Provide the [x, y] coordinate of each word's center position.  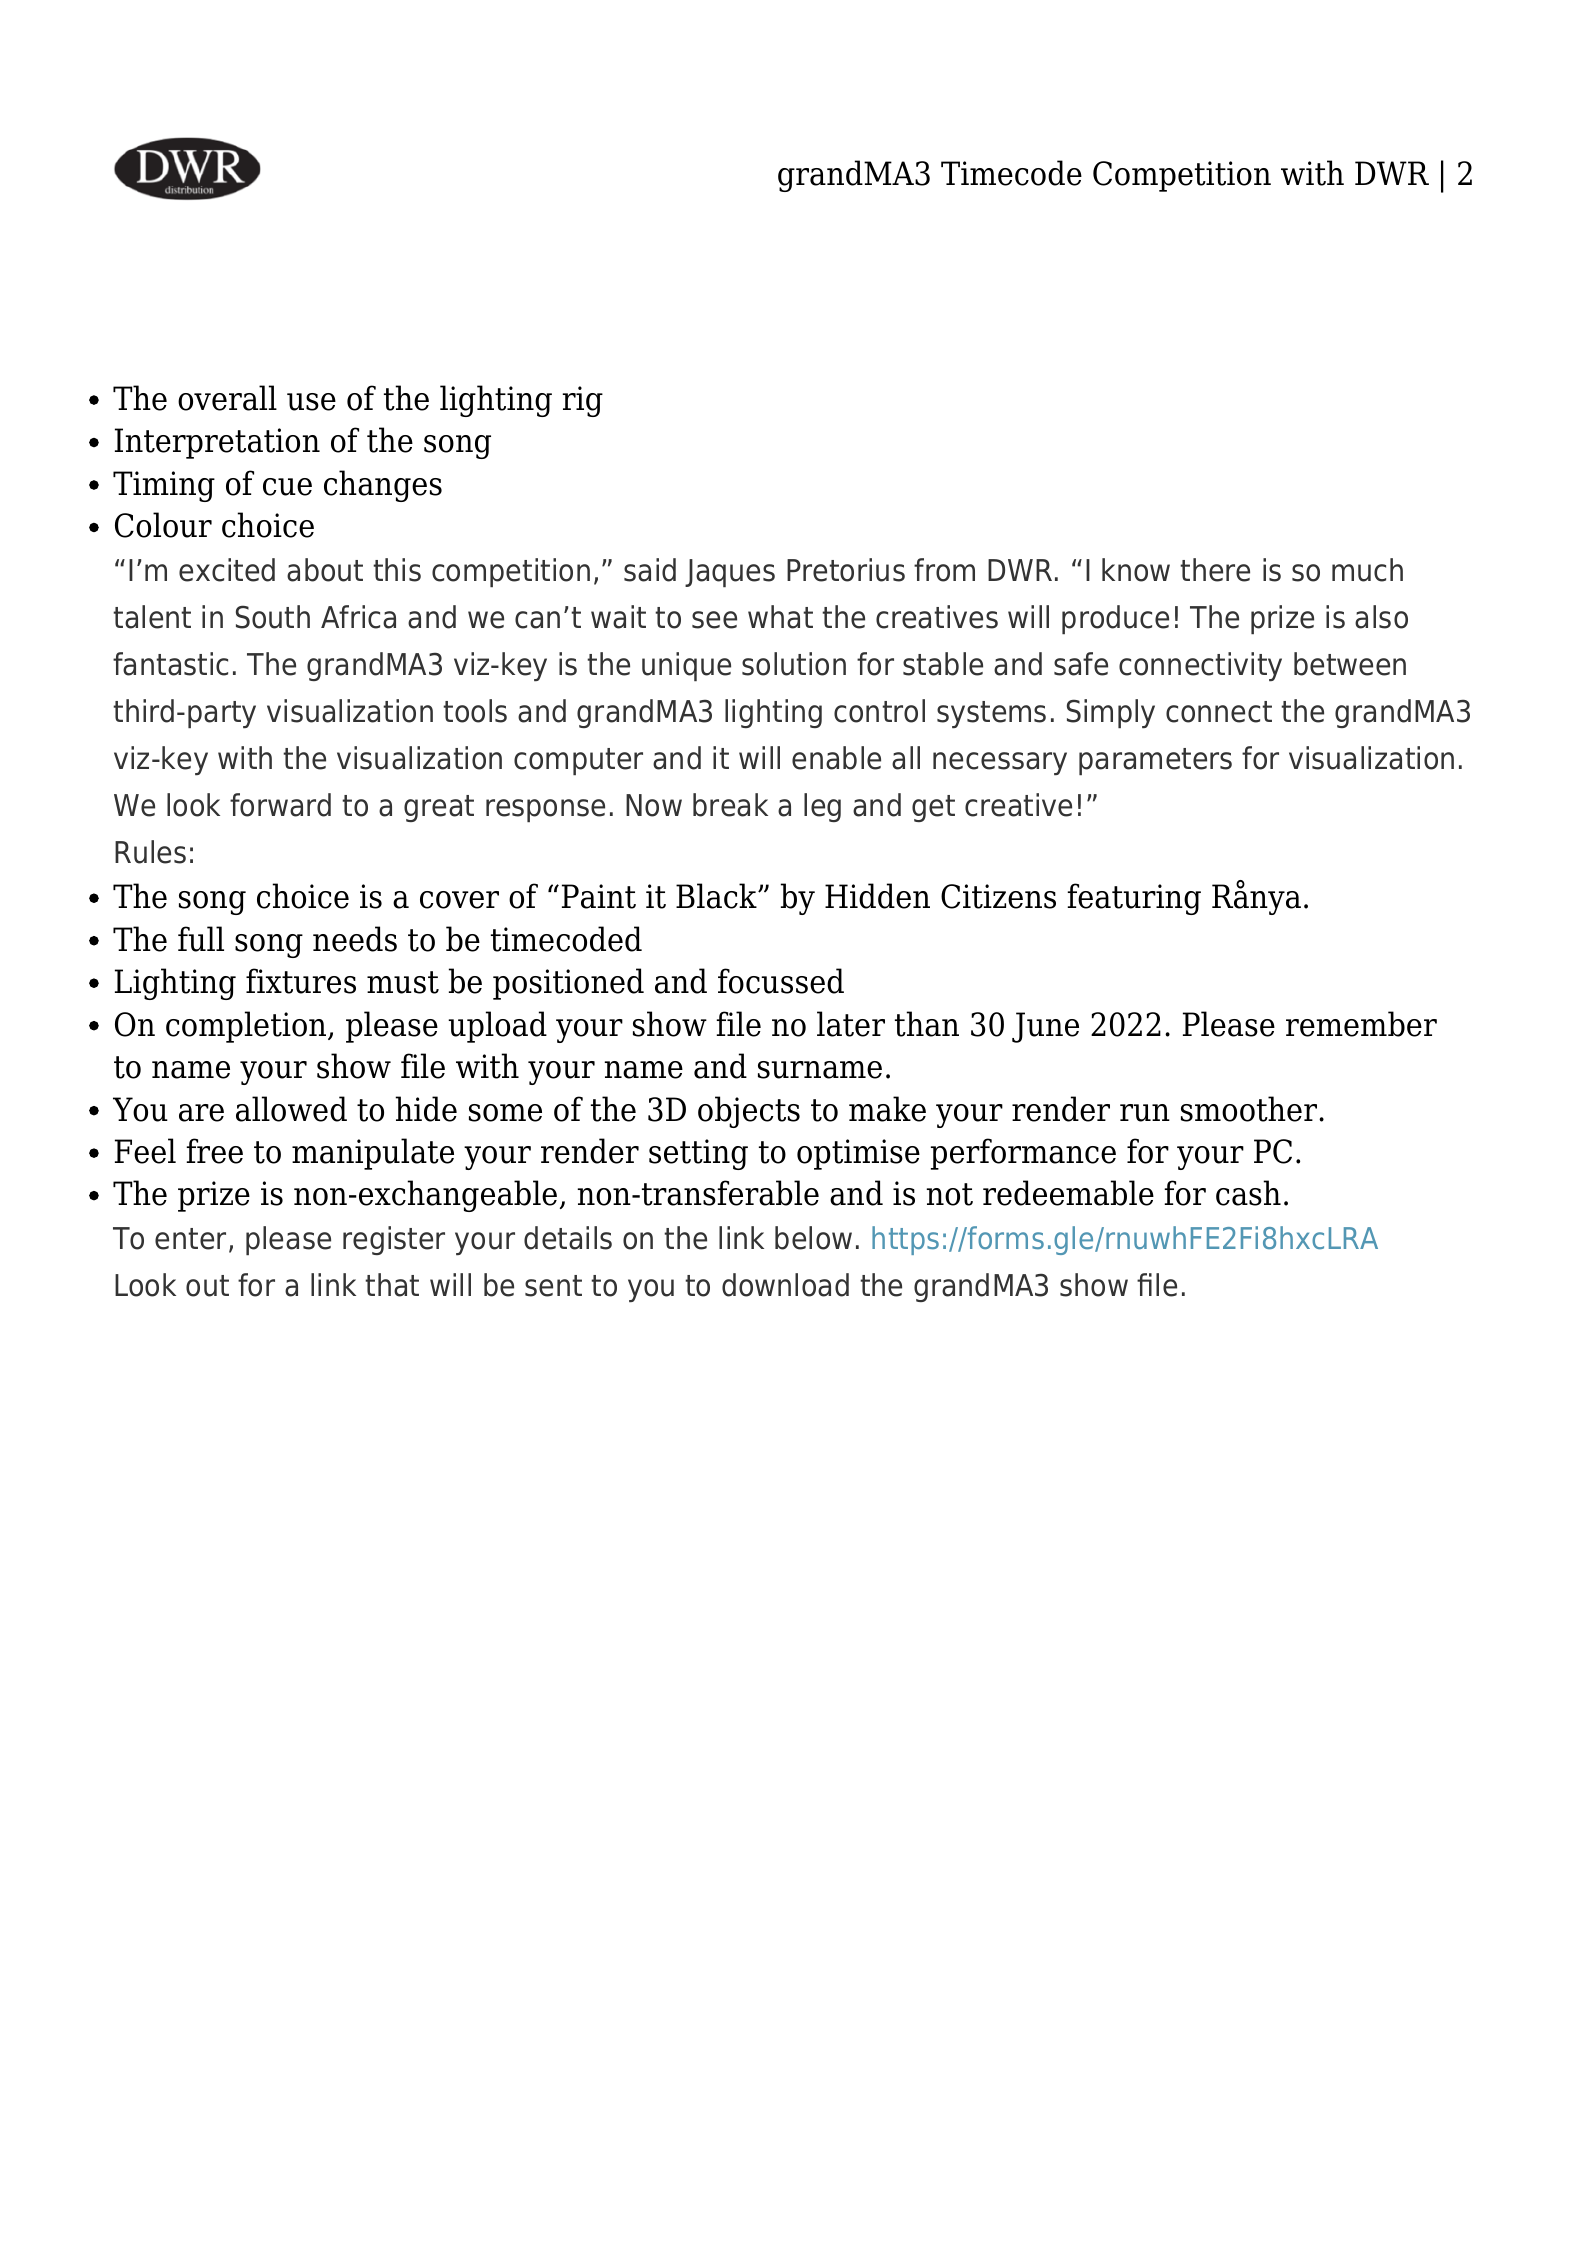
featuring [1134, 899]
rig [582, 401]
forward [280, 805]
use [311, 402]
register [394, 1240]
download [785, 1285]
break [730, 805]
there [1215, 570]
